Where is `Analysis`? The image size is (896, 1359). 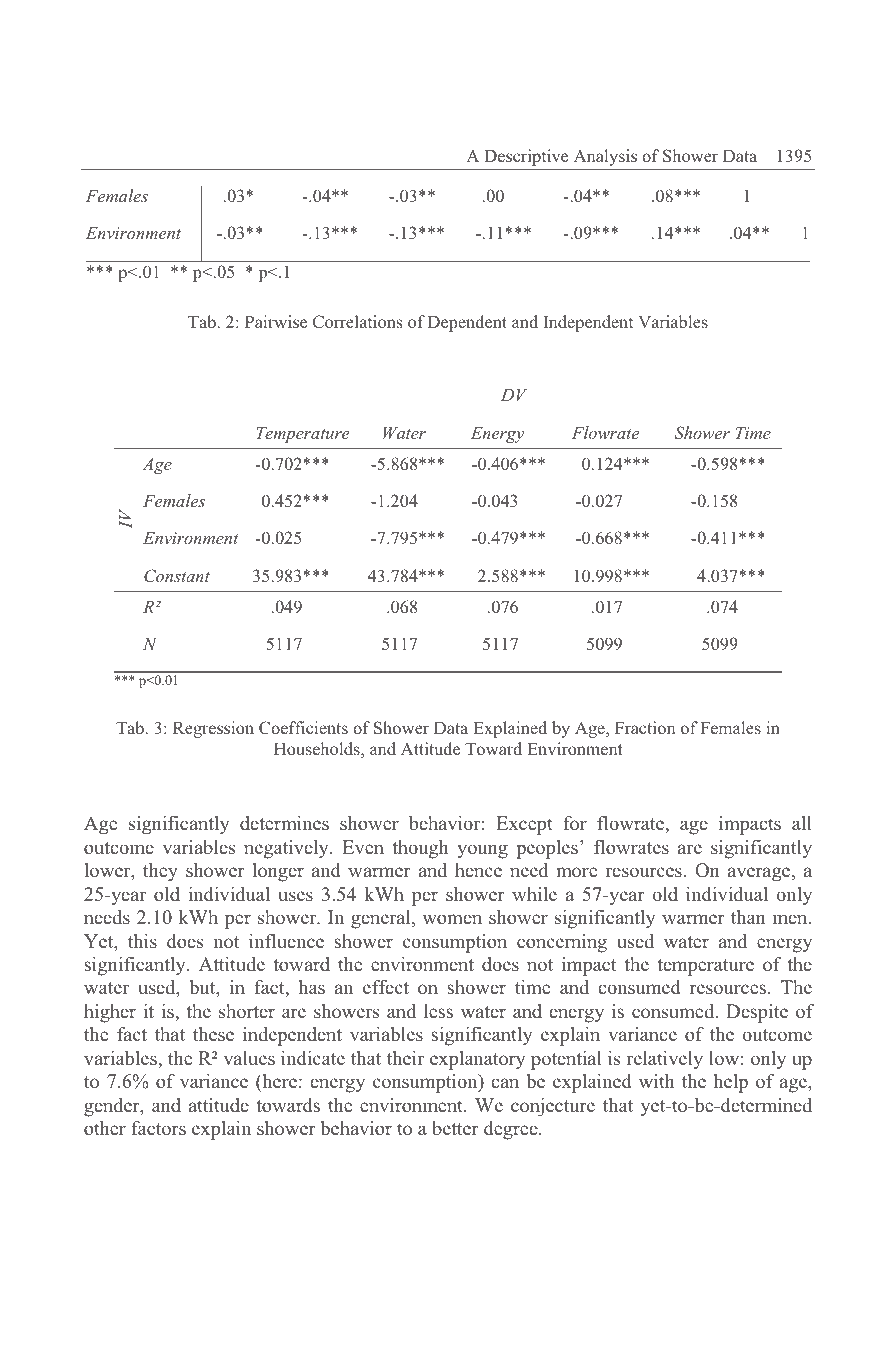 Analysis is located at coordinates (605, 157).
